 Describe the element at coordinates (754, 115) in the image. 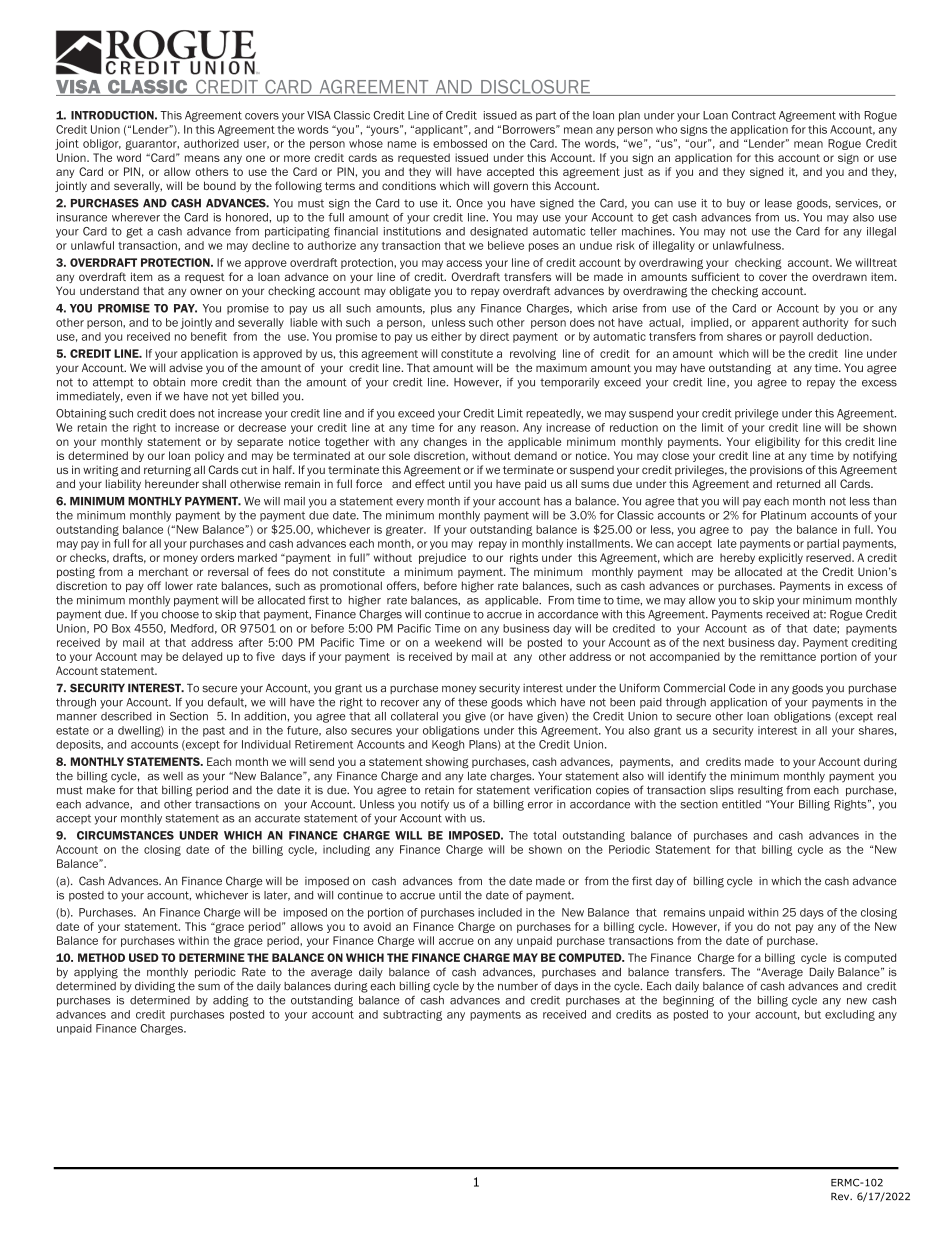

I see `Contract` at that location.
